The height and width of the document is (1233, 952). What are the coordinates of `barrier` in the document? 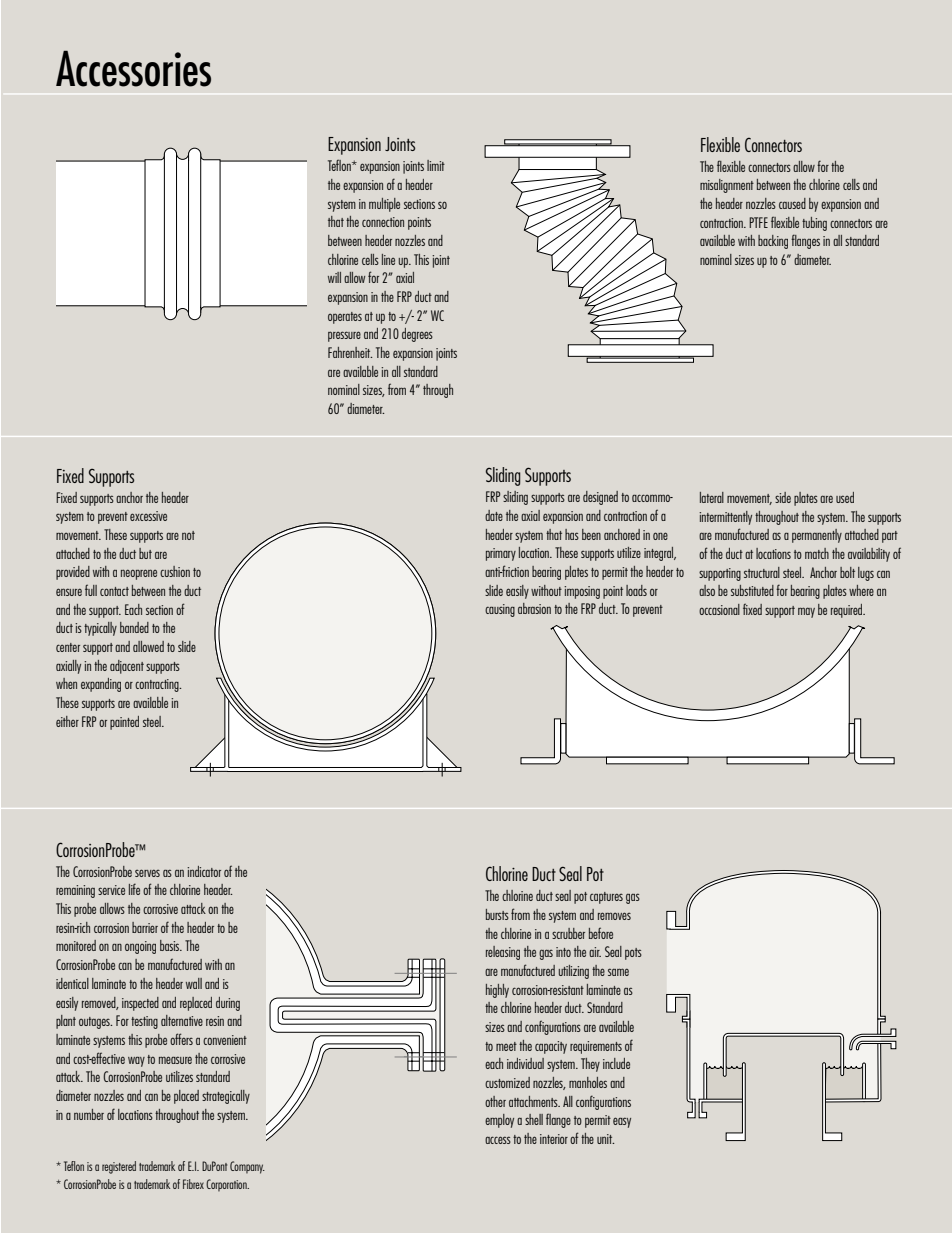 It's located at (145, 927).
